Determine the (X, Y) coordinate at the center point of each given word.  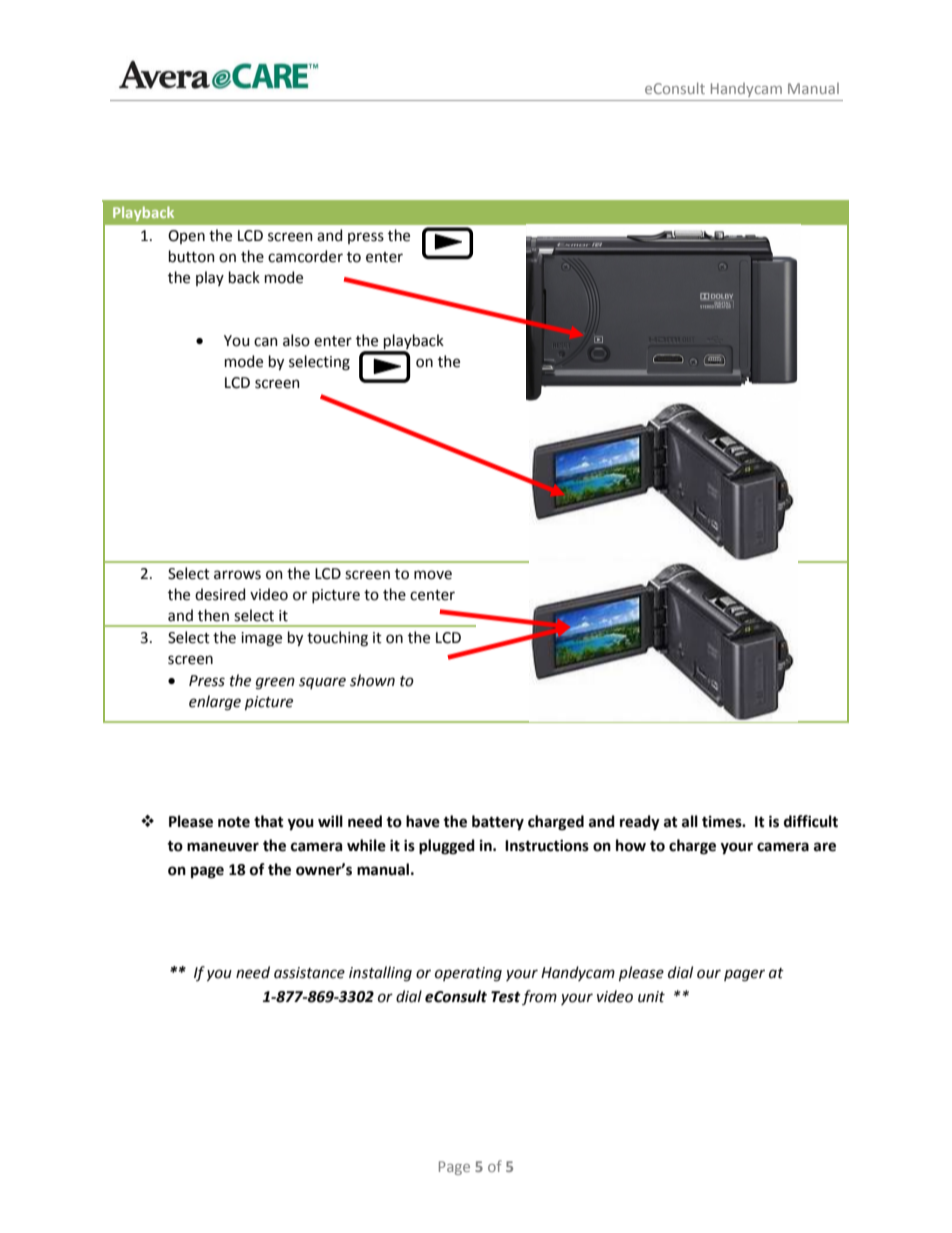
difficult (811, 821)
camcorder (305, 256)
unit (651, 997)
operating (468, 974)
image (261, 639)
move (433, 575)
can (266, 342)
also (296, 340)
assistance (309, 973)
